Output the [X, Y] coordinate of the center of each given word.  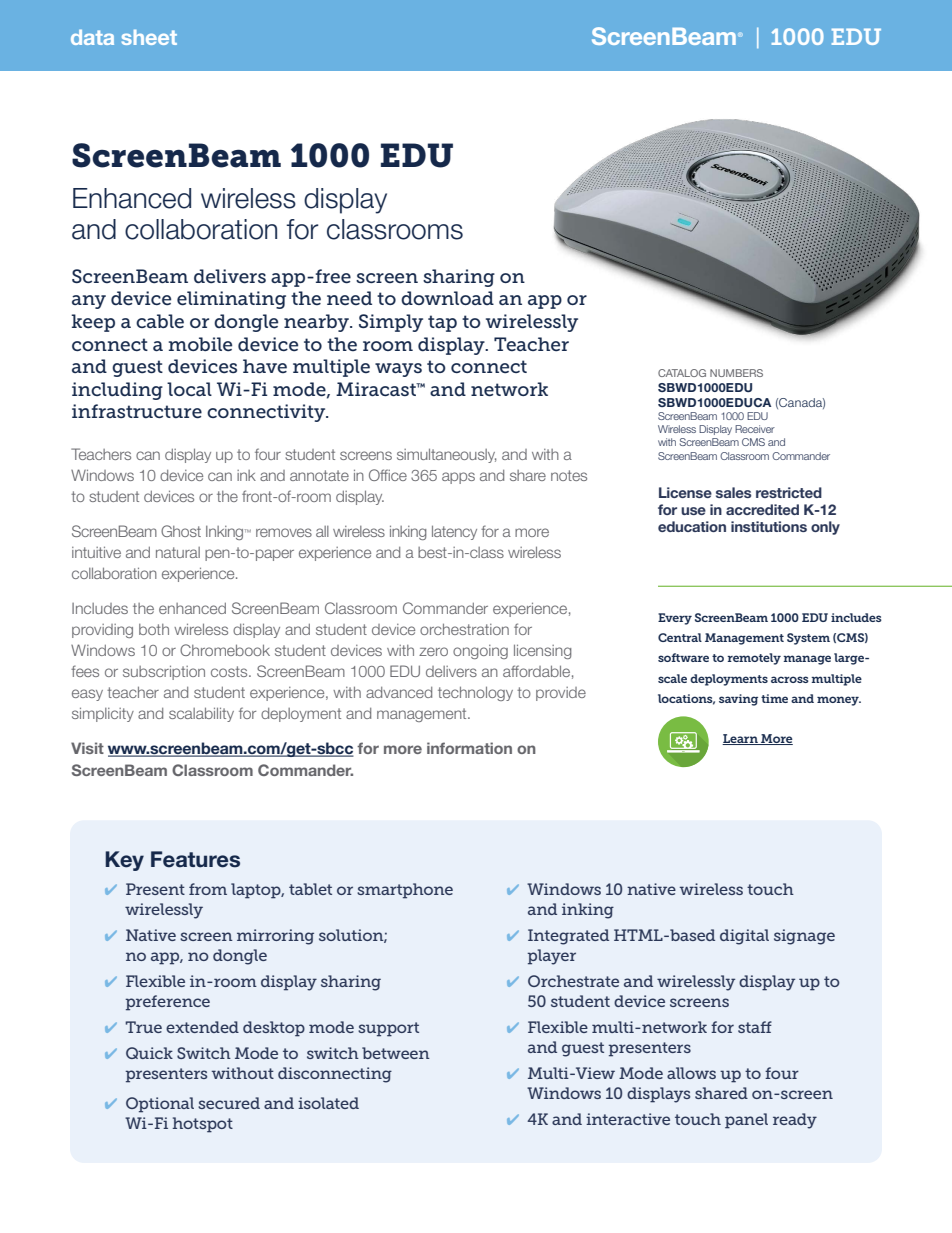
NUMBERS [736, 373]
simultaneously [446, 455]
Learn [741, 739]
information [469, 748]
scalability [201, 714]
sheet [149, 37]
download [447, 298]
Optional [160, 1105]
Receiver [755, 429]
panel [746, 1121]
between [396, 1053]
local [189, 389]
